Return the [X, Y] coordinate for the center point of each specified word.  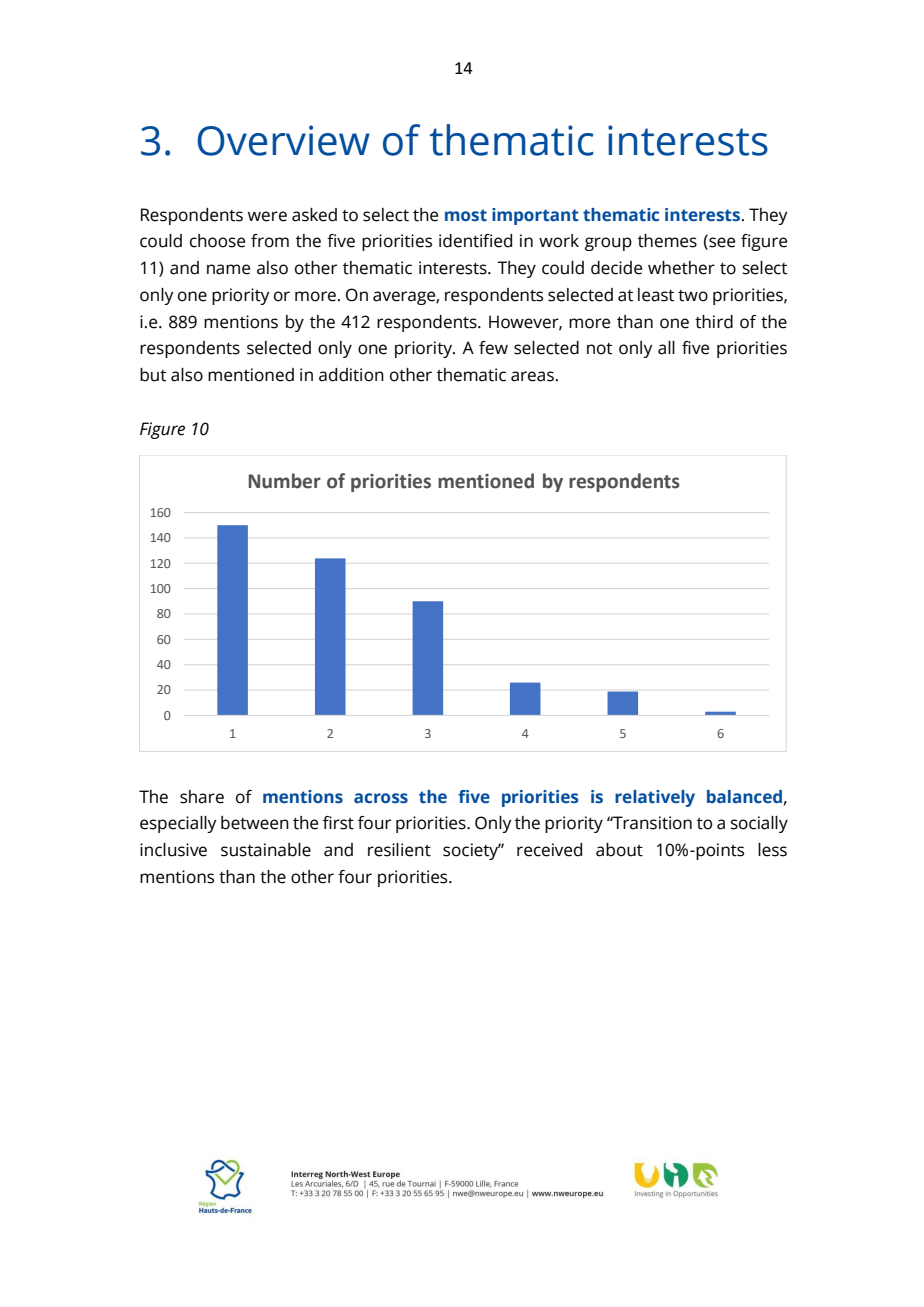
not [599, 349]
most [466, 215]
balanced [744, 797]
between [255, 823]
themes [667, 241]
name [228, 269]
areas [532, 376]
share [202, 797]
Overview [283, 140]
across [381, 798]
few [493, 348]
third [714, 322]
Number [285, 481]
